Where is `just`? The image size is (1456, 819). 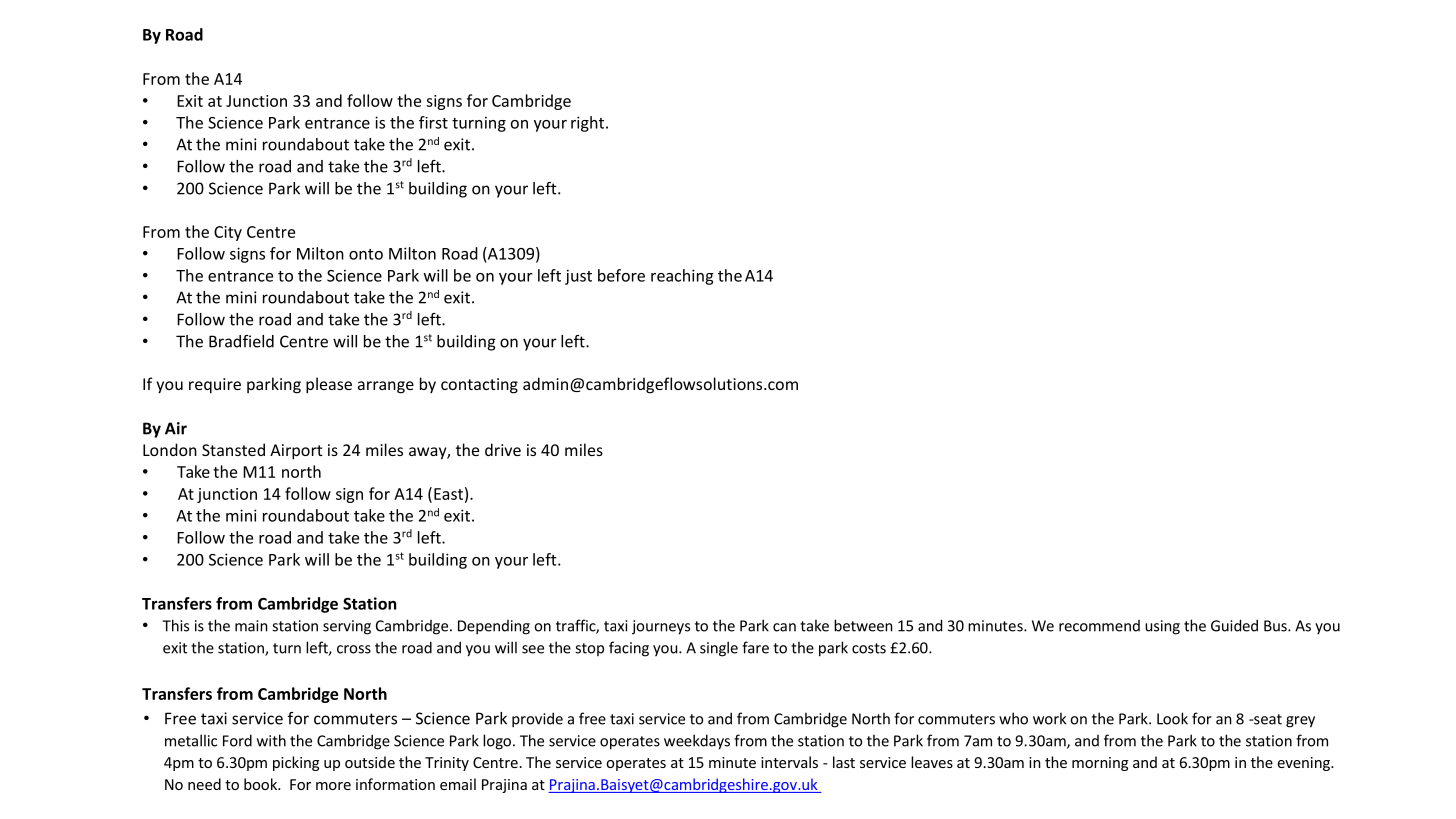 just is located at coordinates (578, 277).
